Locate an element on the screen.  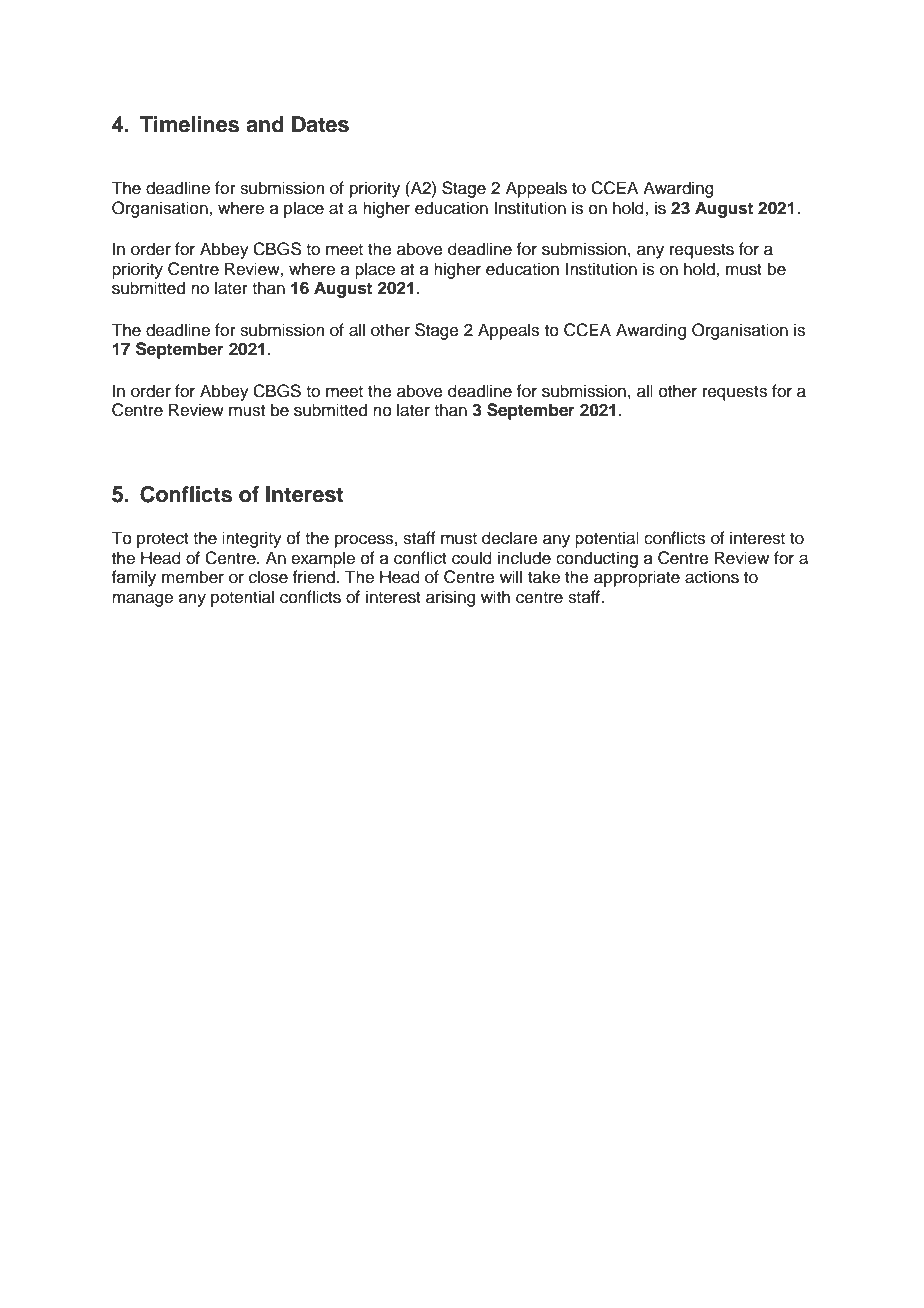
Dates is located at coordinates (320, 124).
